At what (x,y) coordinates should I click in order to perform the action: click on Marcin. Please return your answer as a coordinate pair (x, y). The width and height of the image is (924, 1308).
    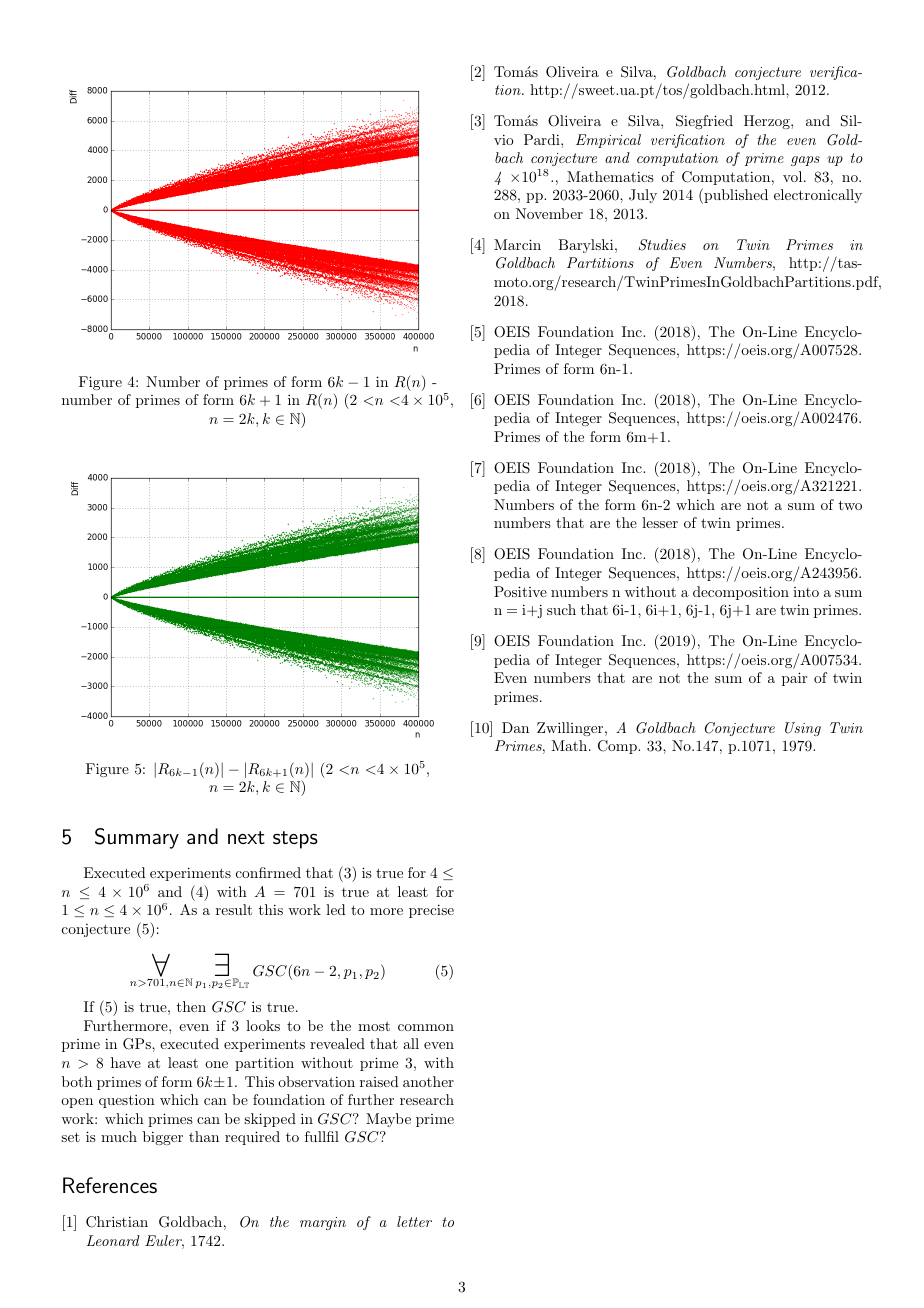
    Looking at the image, I should click on (517, 244).
